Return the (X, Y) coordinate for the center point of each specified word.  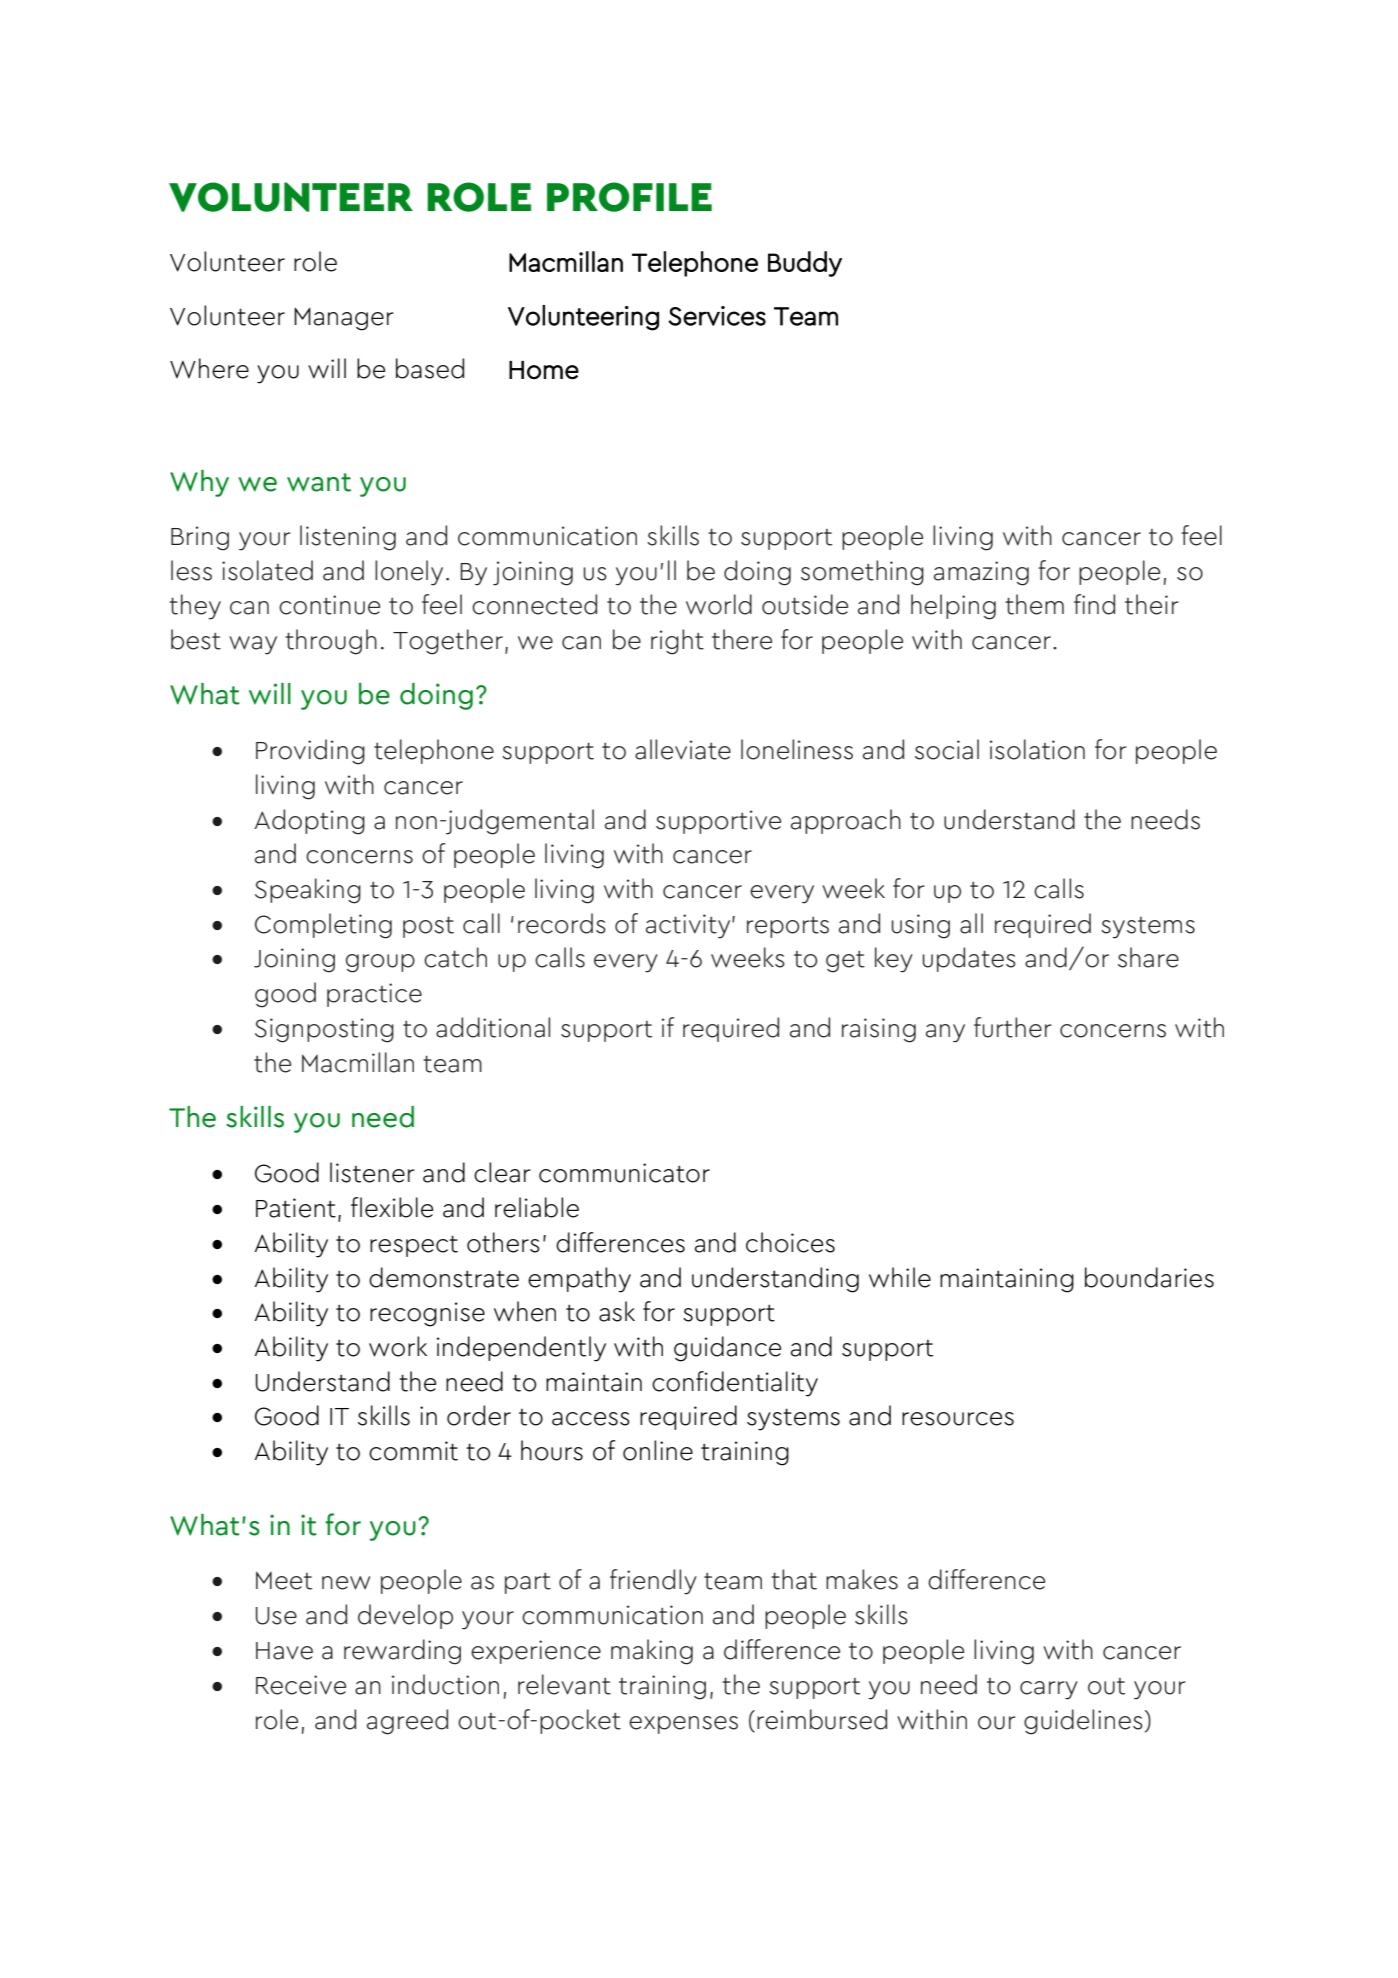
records (562, 923)
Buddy (805, 264)
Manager (344, 319)
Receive (301, 1685)
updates (969, 959)
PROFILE (629, 197)
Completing (323, 926)
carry (1049, 1690)
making (652, 1652)
